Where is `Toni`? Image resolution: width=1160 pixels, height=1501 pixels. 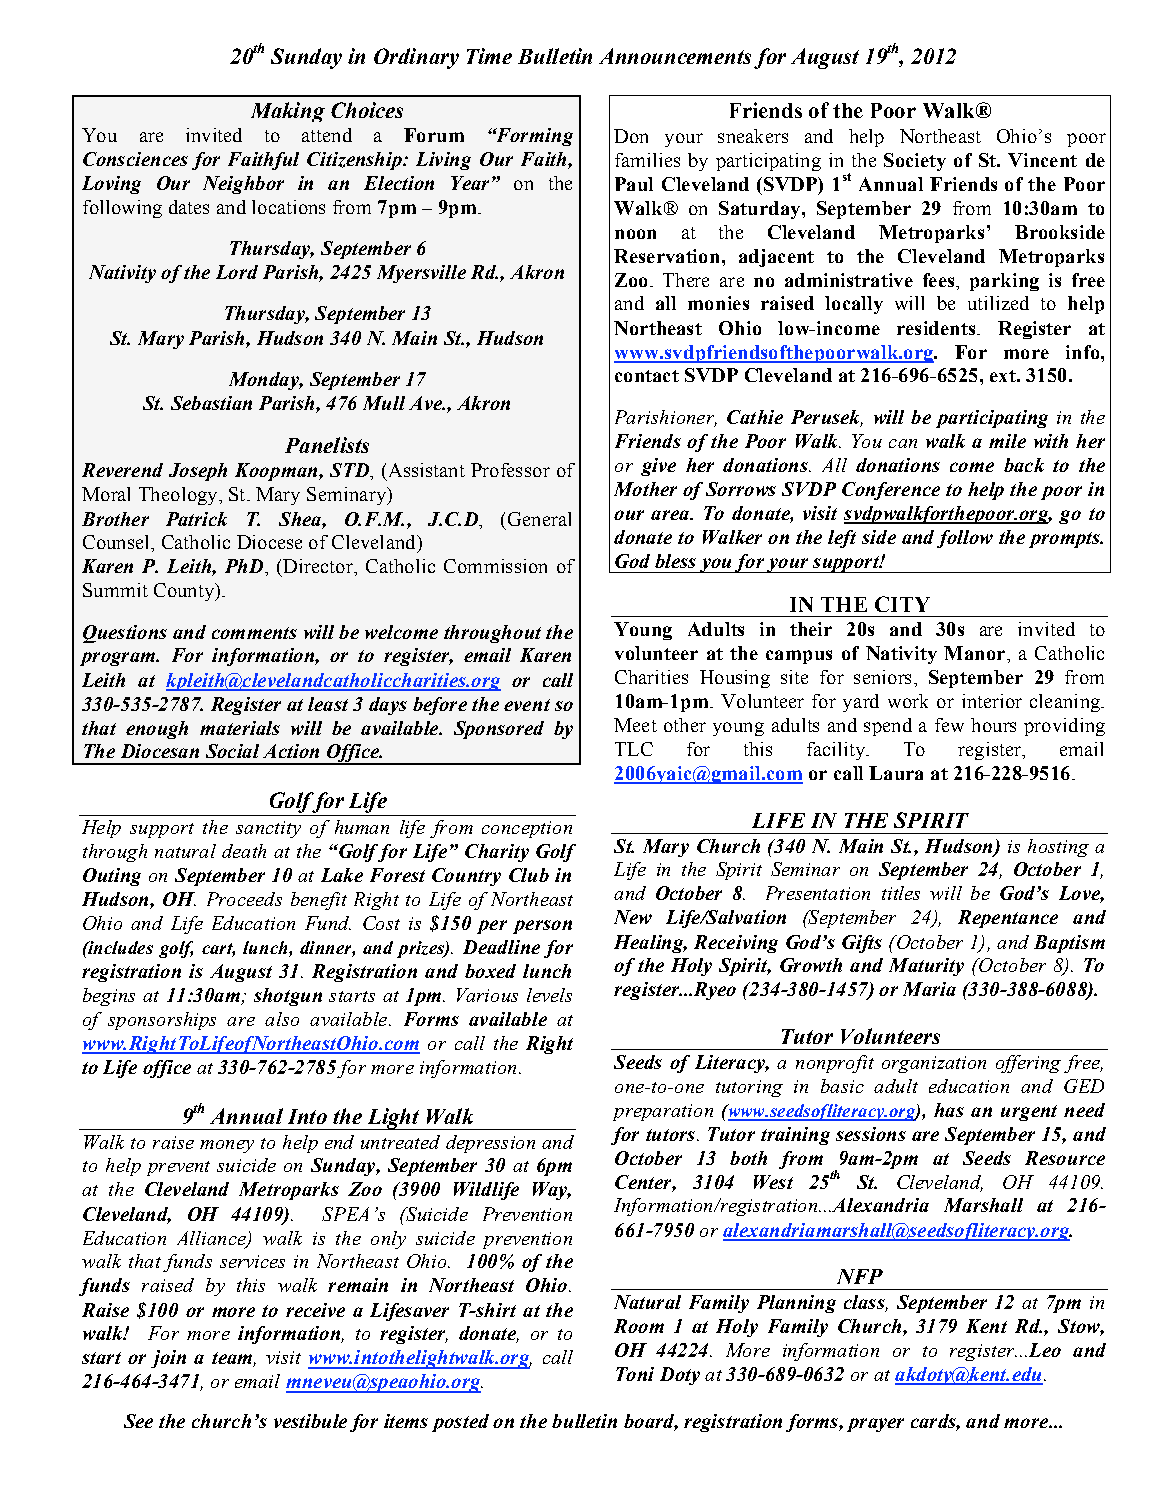 Toni is located at coordinates (635, 1374).
